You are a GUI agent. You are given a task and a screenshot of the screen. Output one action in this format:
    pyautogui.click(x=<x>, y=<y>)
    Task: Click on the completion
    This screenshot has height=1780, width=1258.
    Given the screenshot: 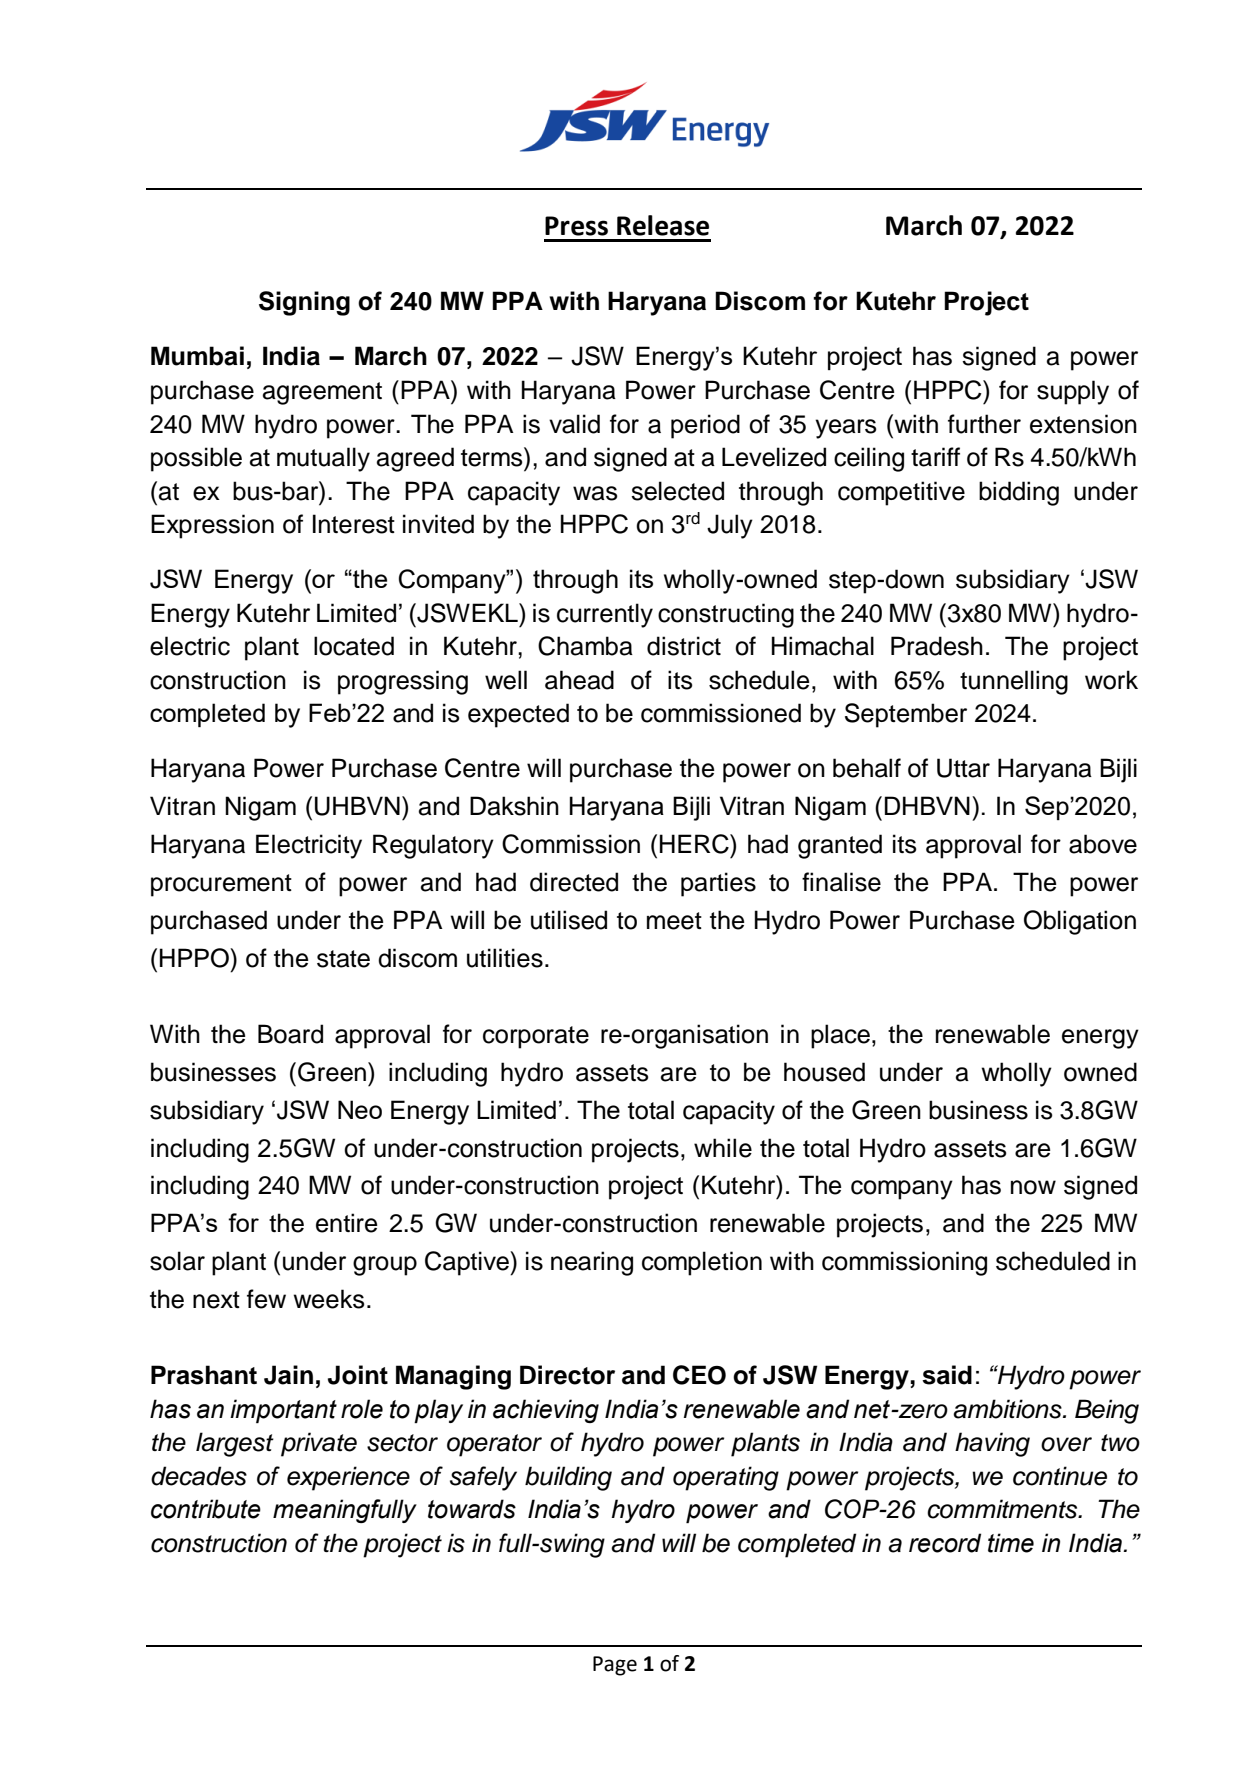 What is the action you would take?
    pyautogui.click(x=702, y=1263)
